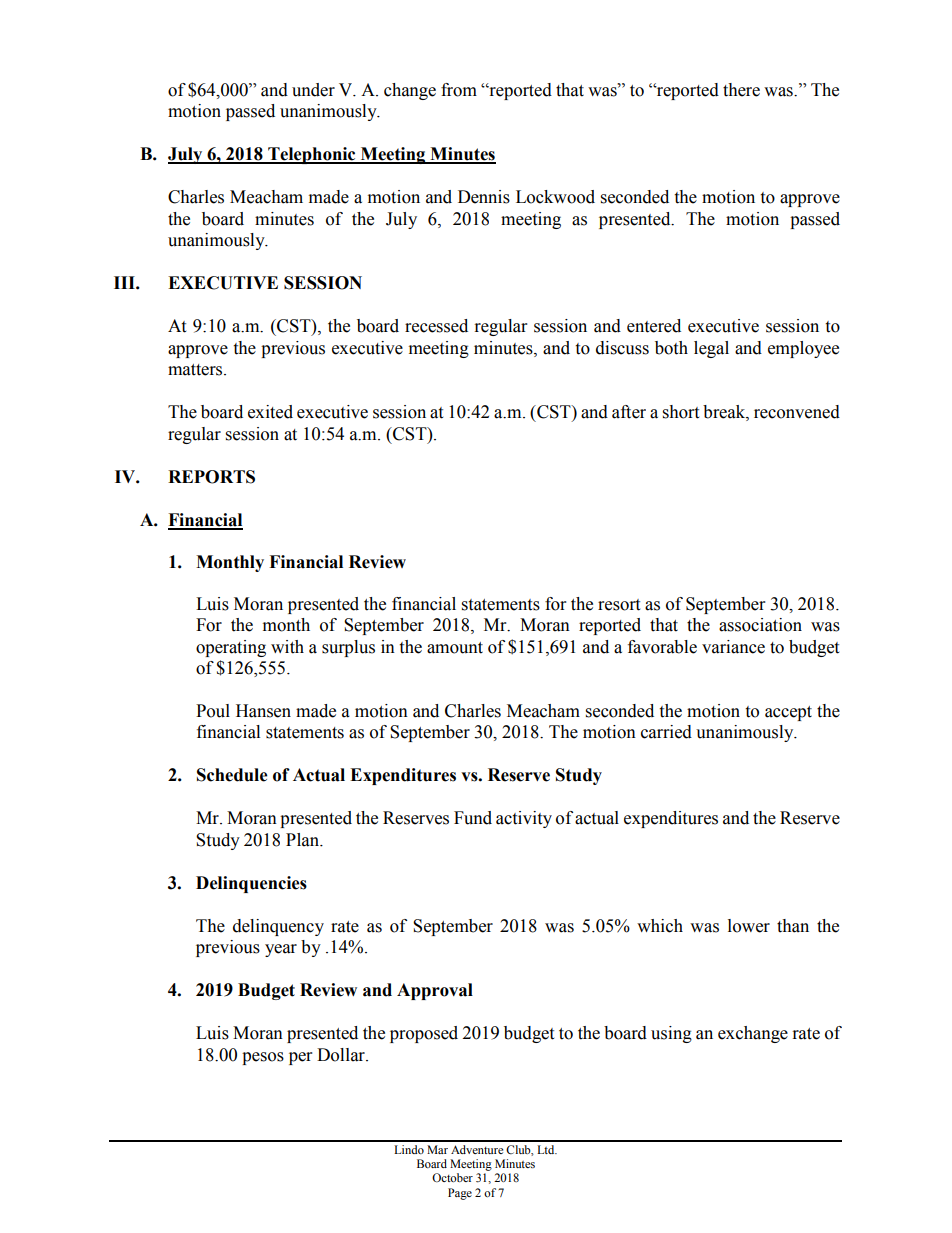  What do you see at coordinates (263, 1058) in the screenshot?
I see `pesos` at bounding box center [263, 1058].
